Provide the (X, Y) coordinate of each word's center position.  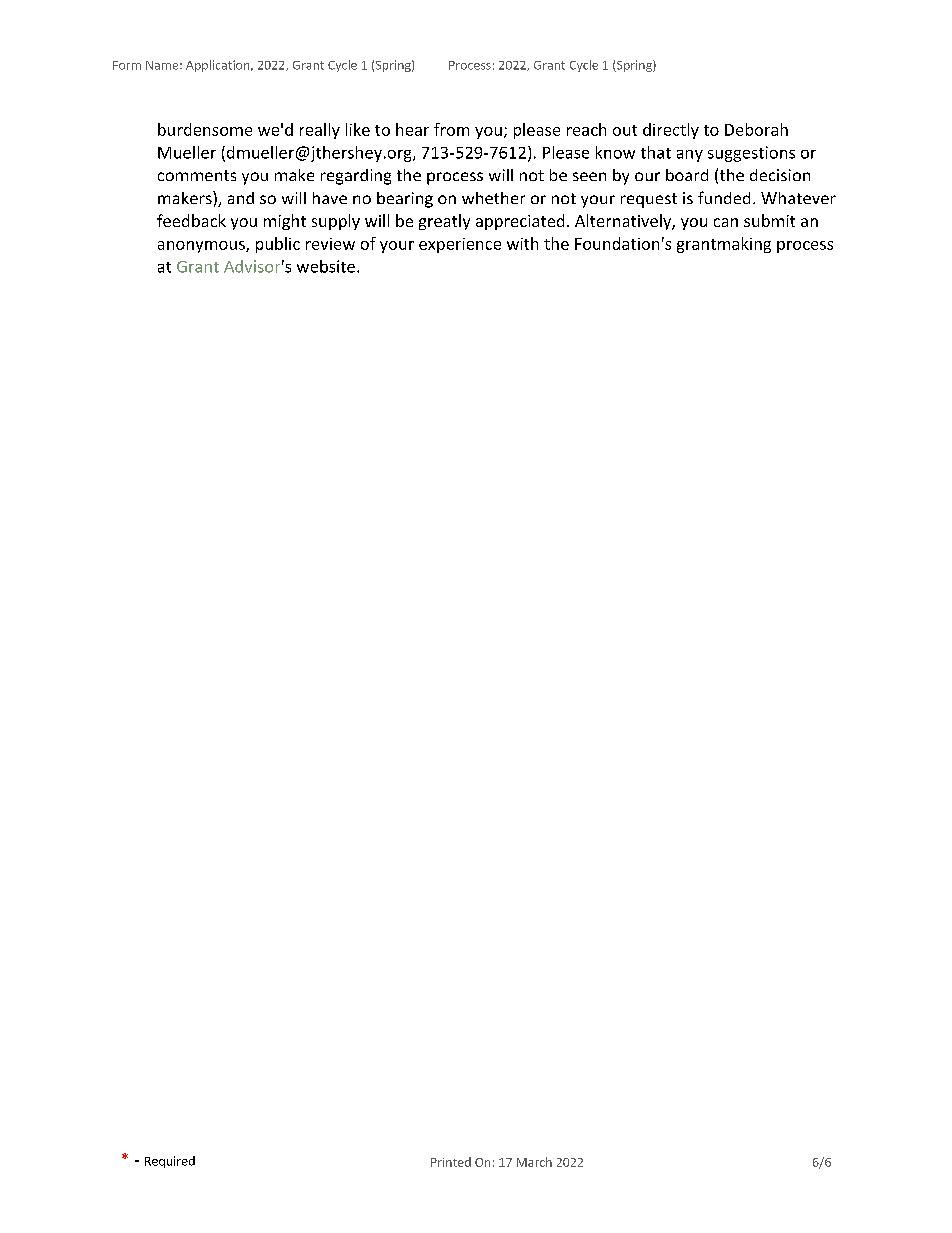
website (326, 266)
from (451, 129)
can (726, 222)
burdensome (205, 129)
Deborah (756, 129)
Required (170, 1162)
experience (460, 245)
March (534, 1162)
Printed (451, 1162)
